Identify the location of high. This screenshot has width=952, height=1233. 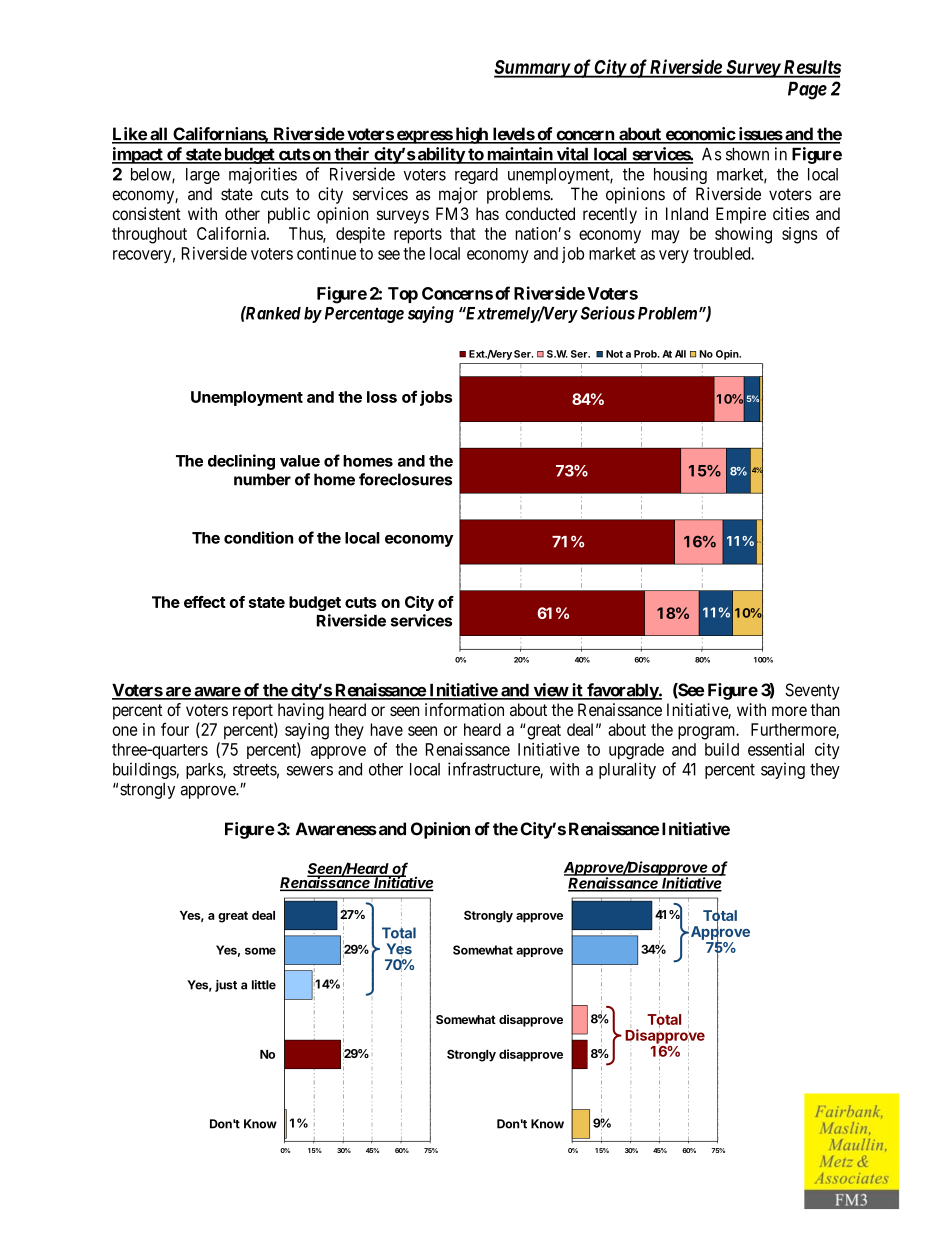
(471, 135).
